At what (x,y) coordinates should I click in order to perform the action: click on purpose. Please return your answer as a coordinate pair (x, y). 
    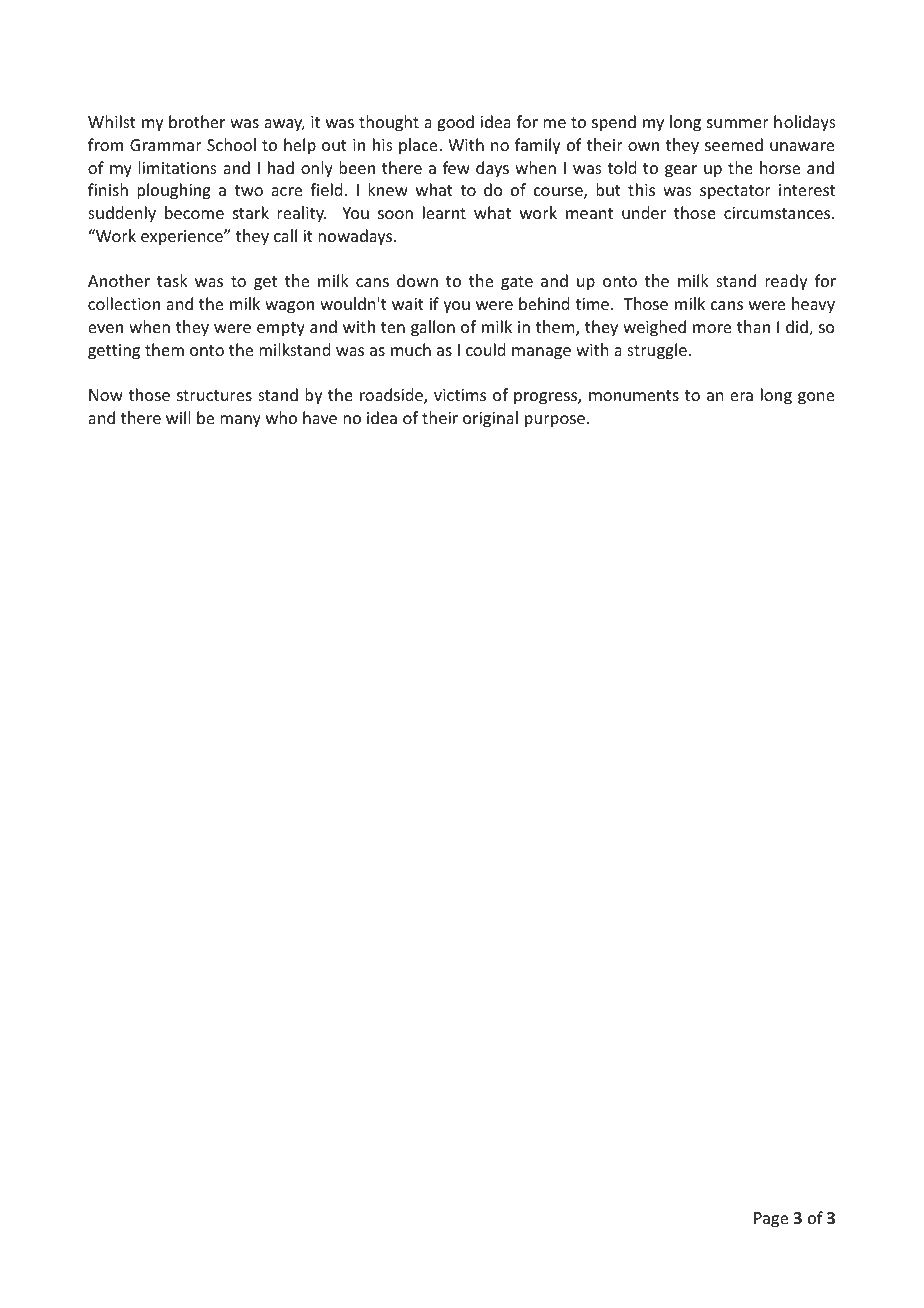
    Looking at the image, I should click on (556, 421).
